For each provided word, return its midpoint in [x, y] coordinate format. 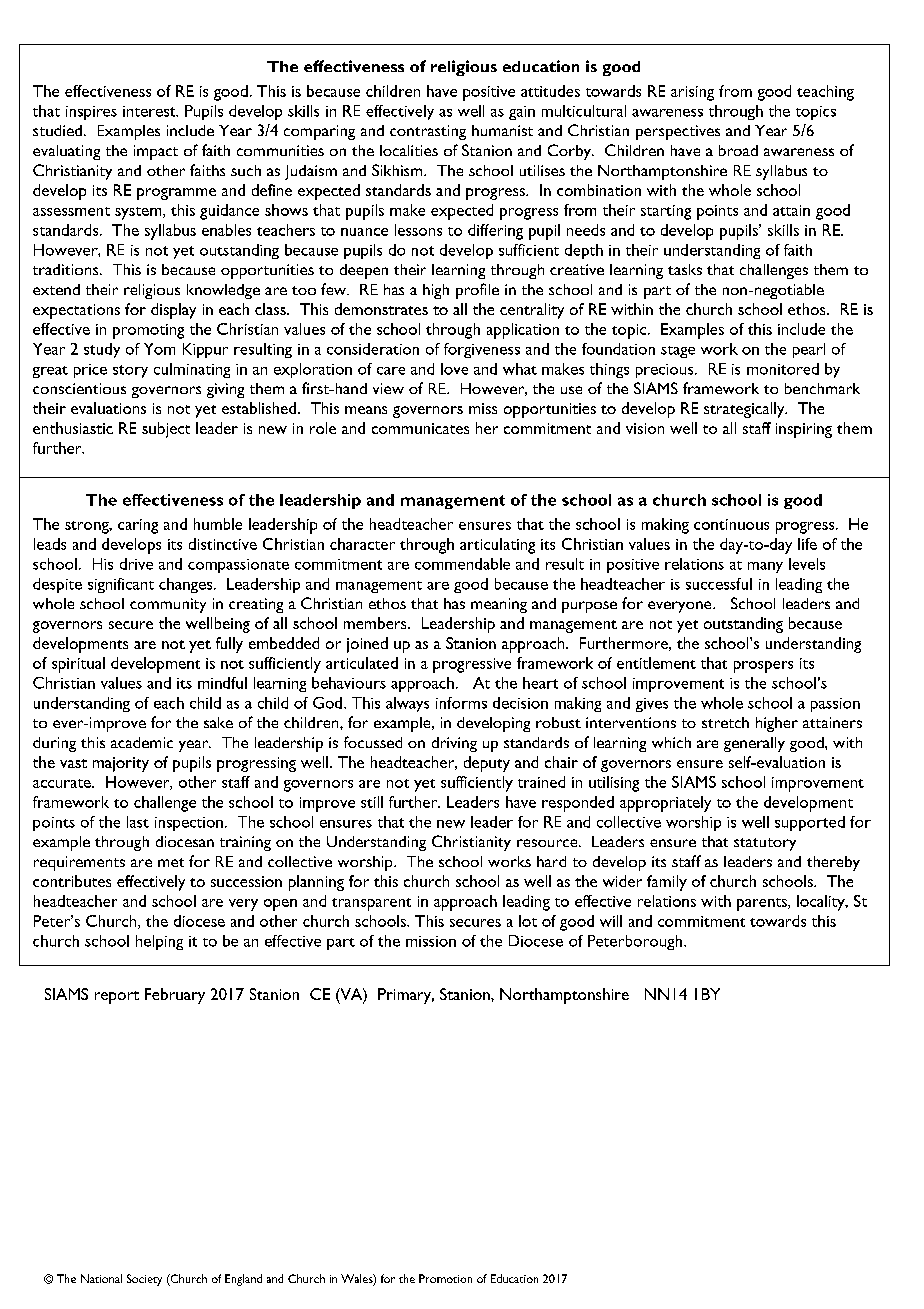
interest [150, 111]
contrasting [428, 132]
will [611, 921]
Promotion [445, 1278]
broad [738, 150]
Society [144, 1280]
